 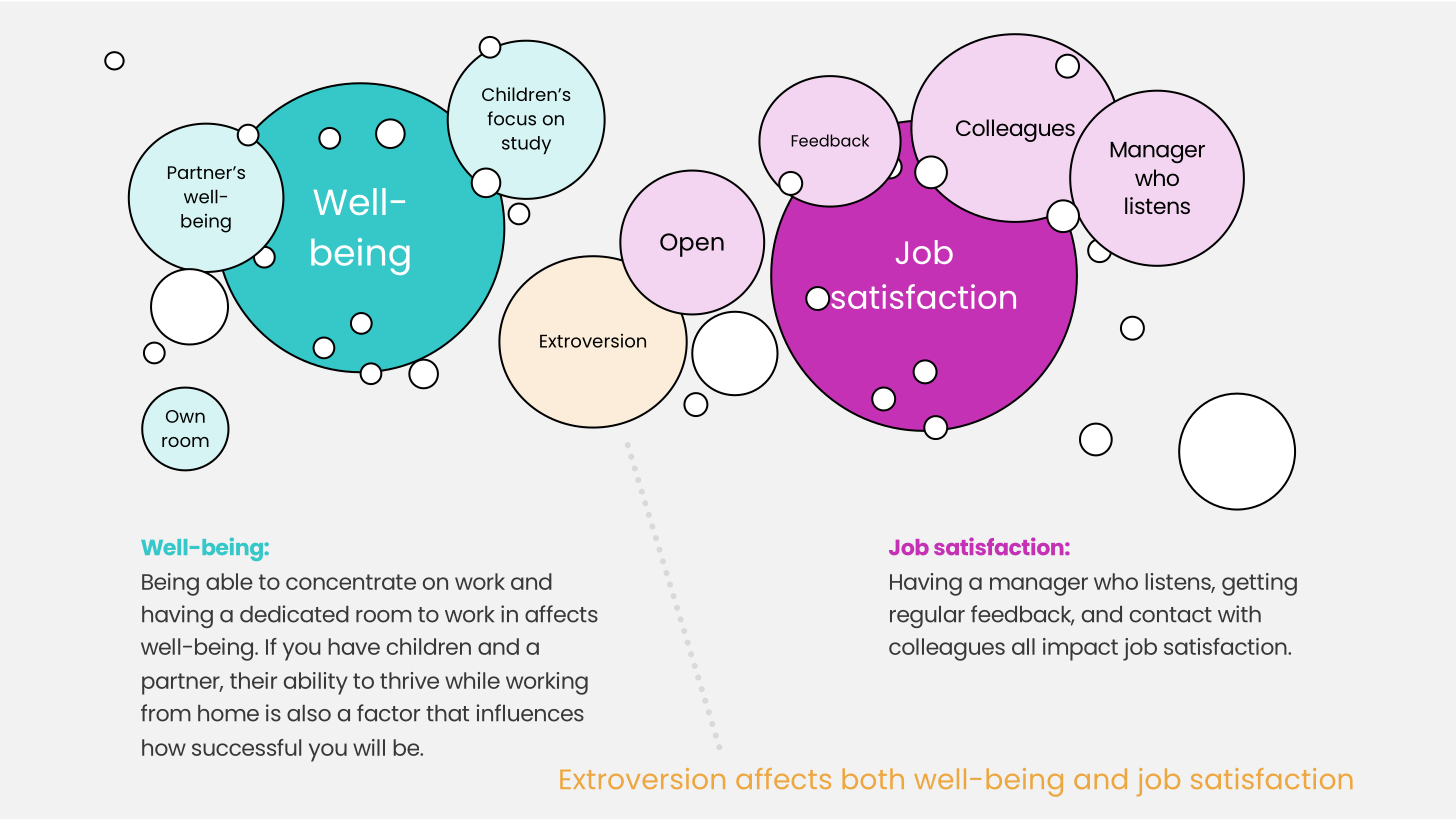 What do you see at coordinates (351, 582) in the page?
I see `concentrate` at bounding box center [351, 582].
